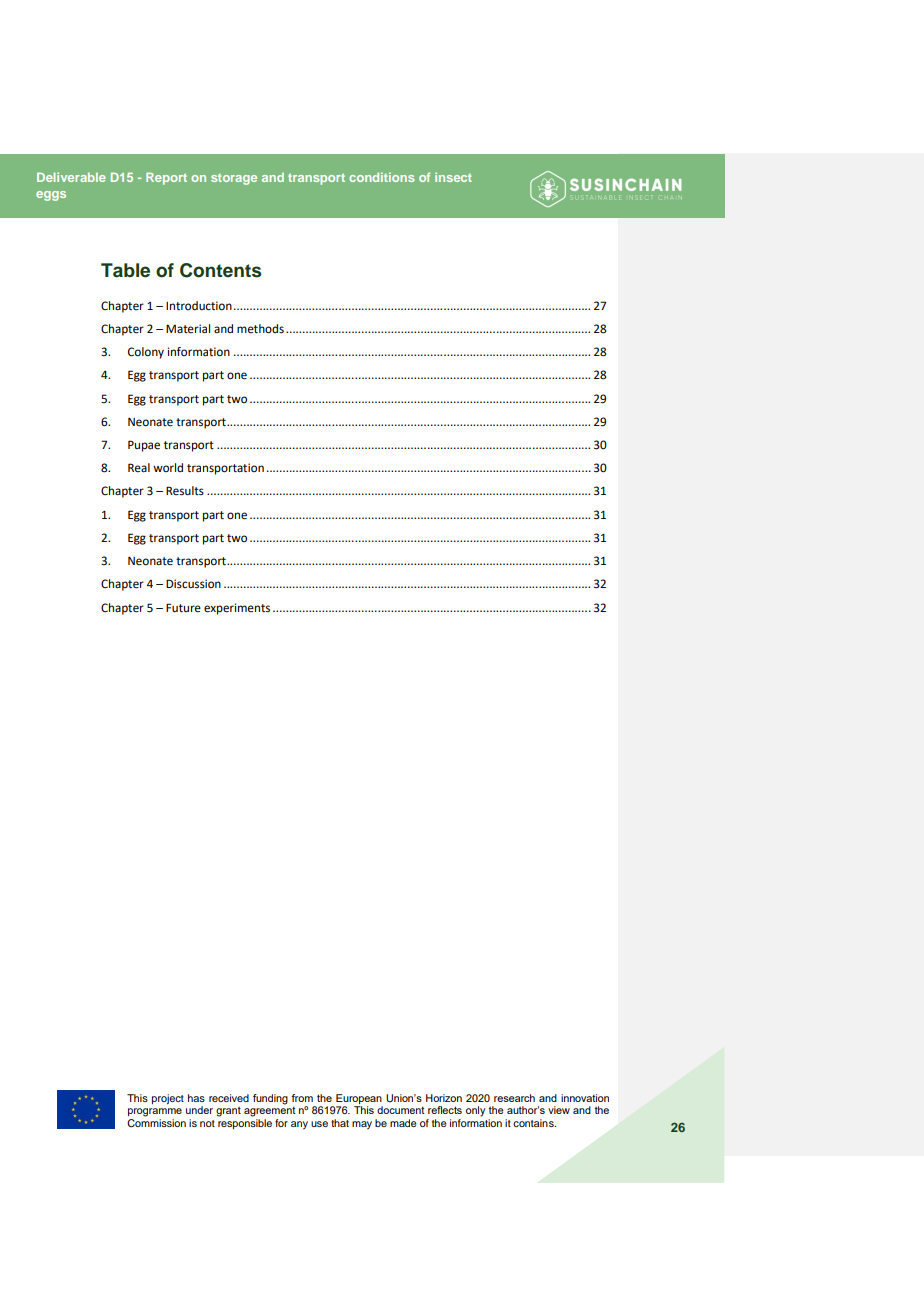 This screenshot has height=1308, width=924. Describe the element at coordinates (381, 177) in the screenshot. I see `conditions` at that location.
